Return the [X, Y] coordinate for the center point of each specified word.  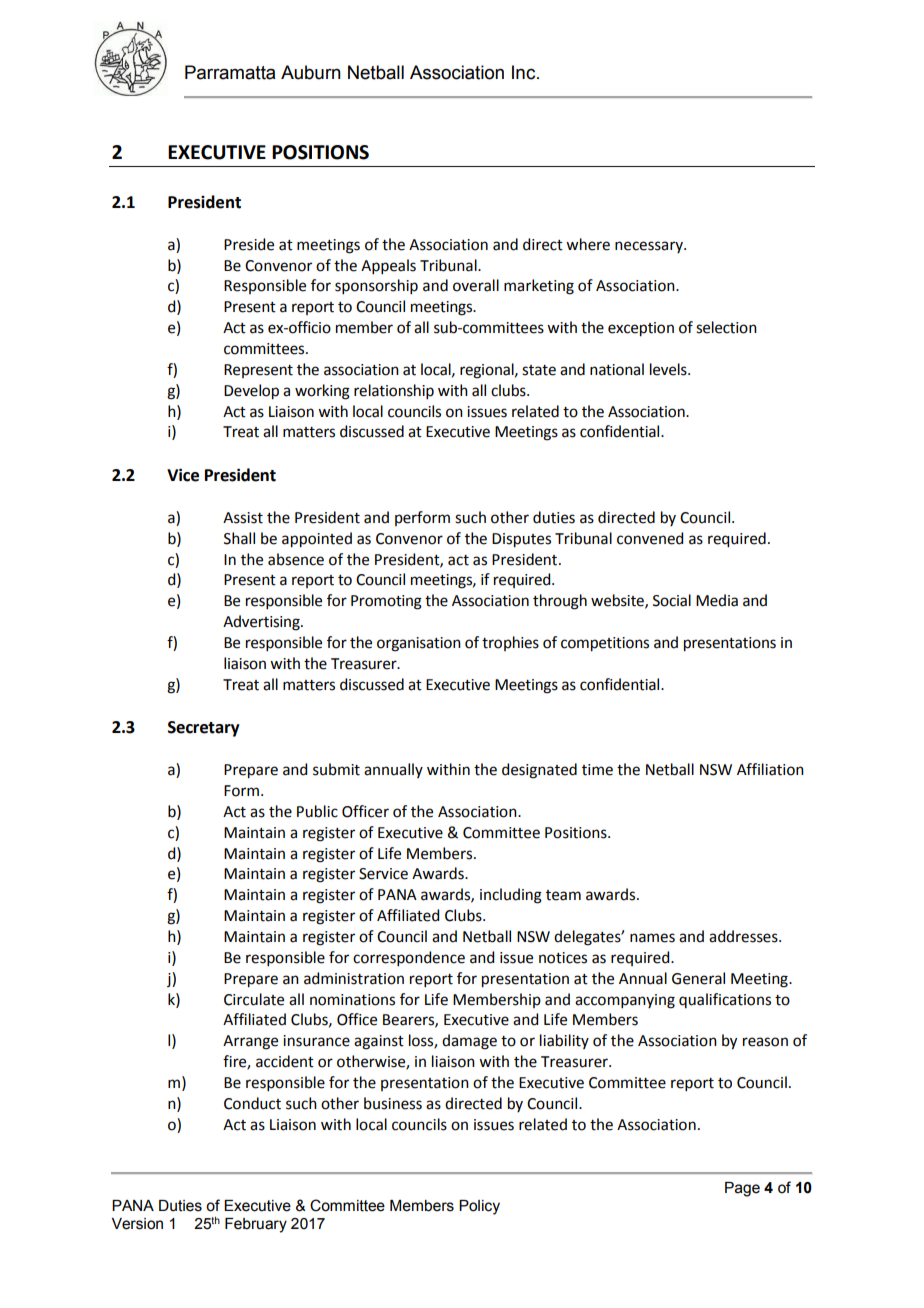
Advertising [262, 623]
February [256, 1225]
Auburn [311, 72]
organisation [419, 644]
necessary [650, 247]
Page [742, 1189]
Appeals [388, 266]
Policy [479, 1207]
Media [717, 600]
